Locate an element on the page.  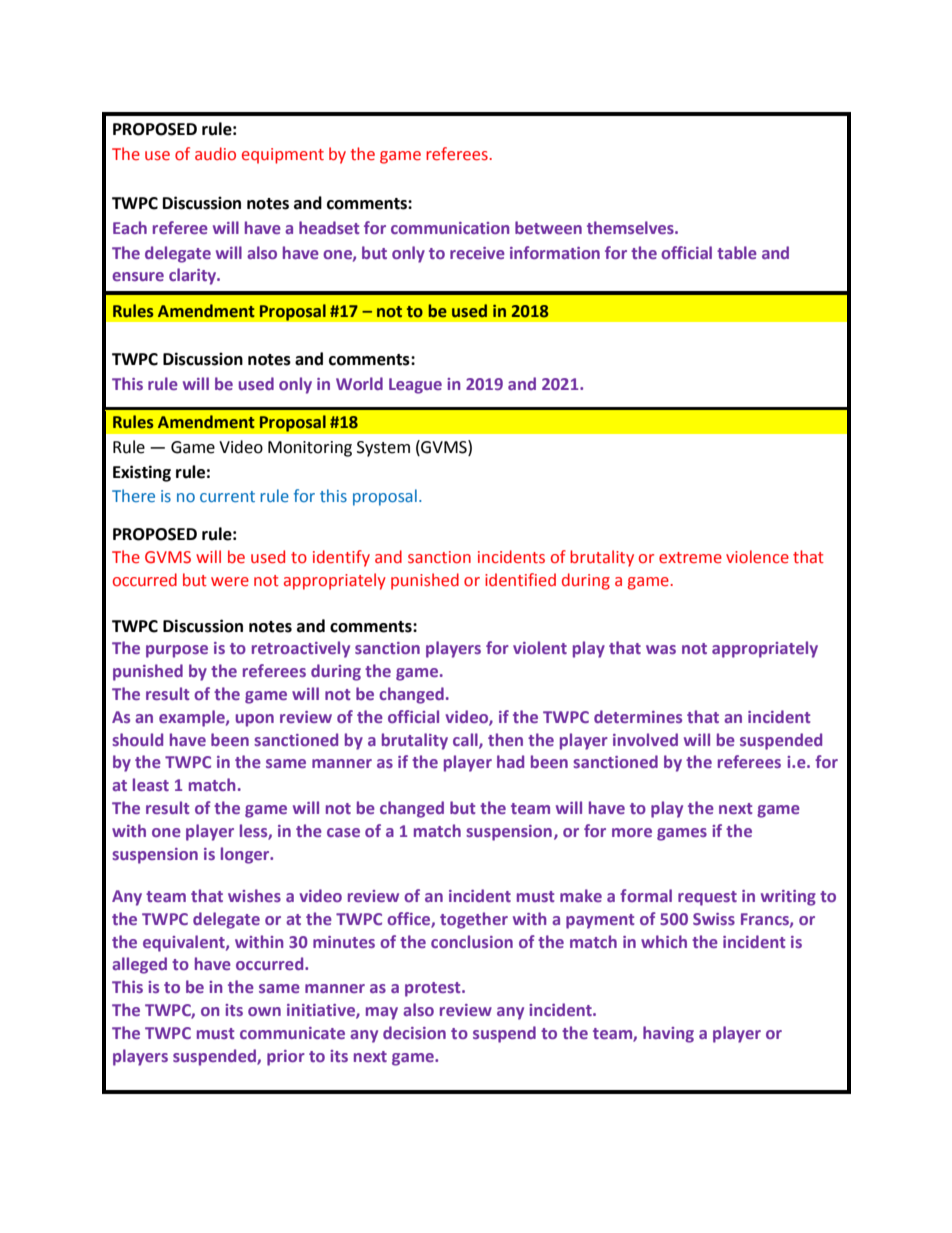
audio is located at coordinates (215, 154).
